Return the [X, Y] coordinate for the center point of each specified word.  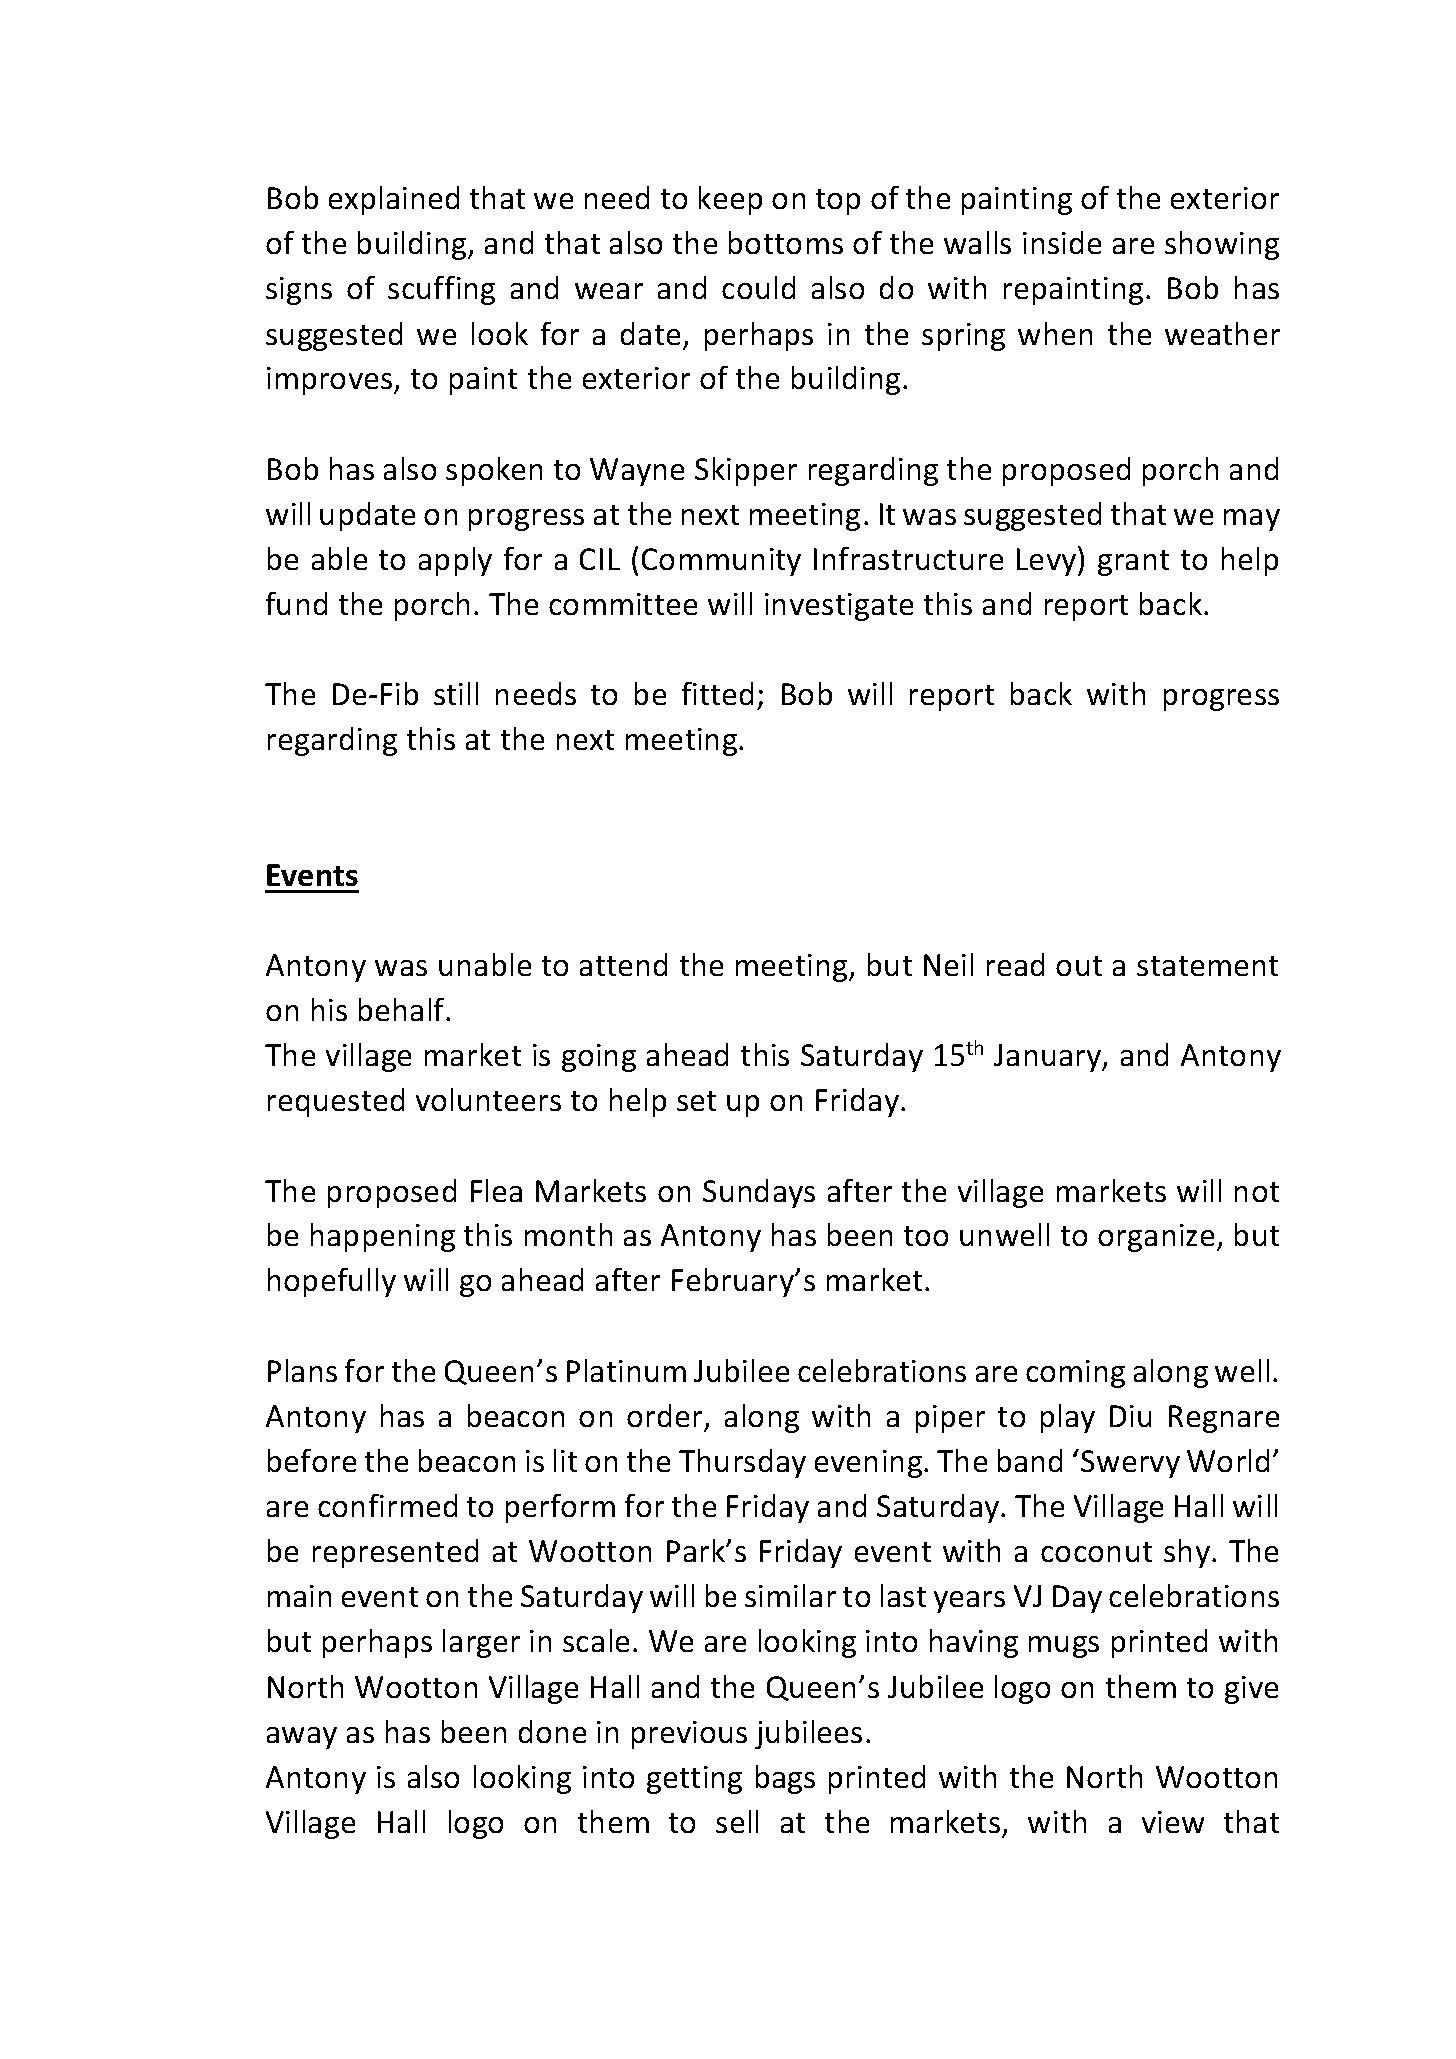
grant [1133, 563]
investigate [839, 607]
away [302, 1738]
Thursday [742, 1463]
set [696, 1101]
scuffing [441, 290]
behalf [403, 1009]
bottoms [786, 242]
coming [1075, 1374]
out [1079, 966]
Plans [302, 1370]
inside [1062, 242]
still [456, 693]
